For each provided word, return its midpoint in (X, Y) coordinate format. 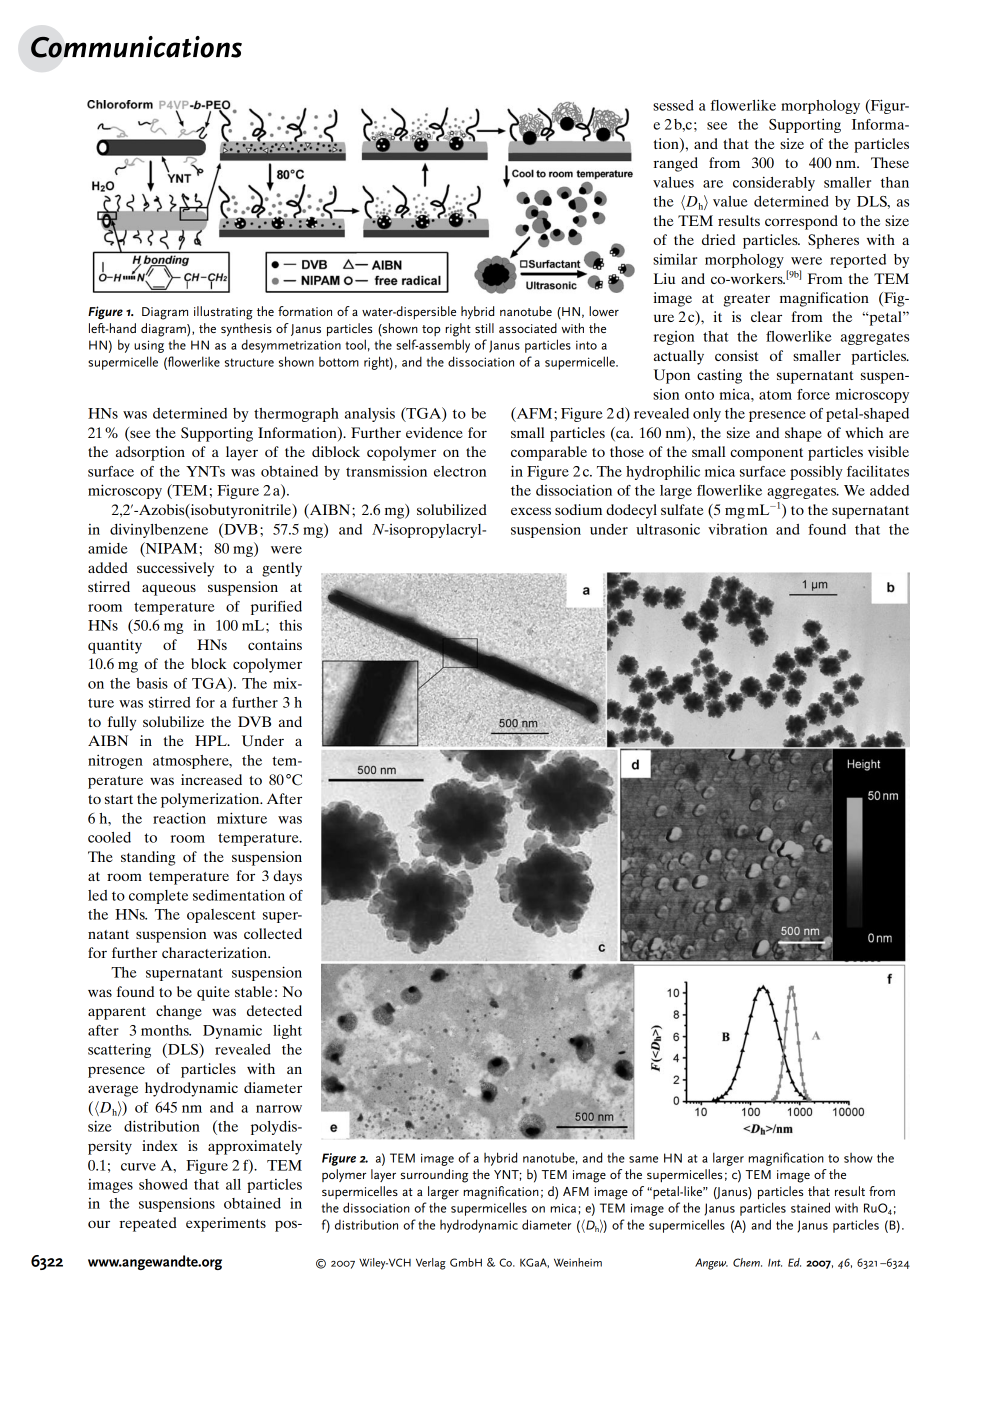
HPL (212, 740)
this (290, 625)
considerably (774, 183)
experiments (226, 1224)
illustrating (223, 313)
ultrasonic (668, 529)
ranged (675, 164)
